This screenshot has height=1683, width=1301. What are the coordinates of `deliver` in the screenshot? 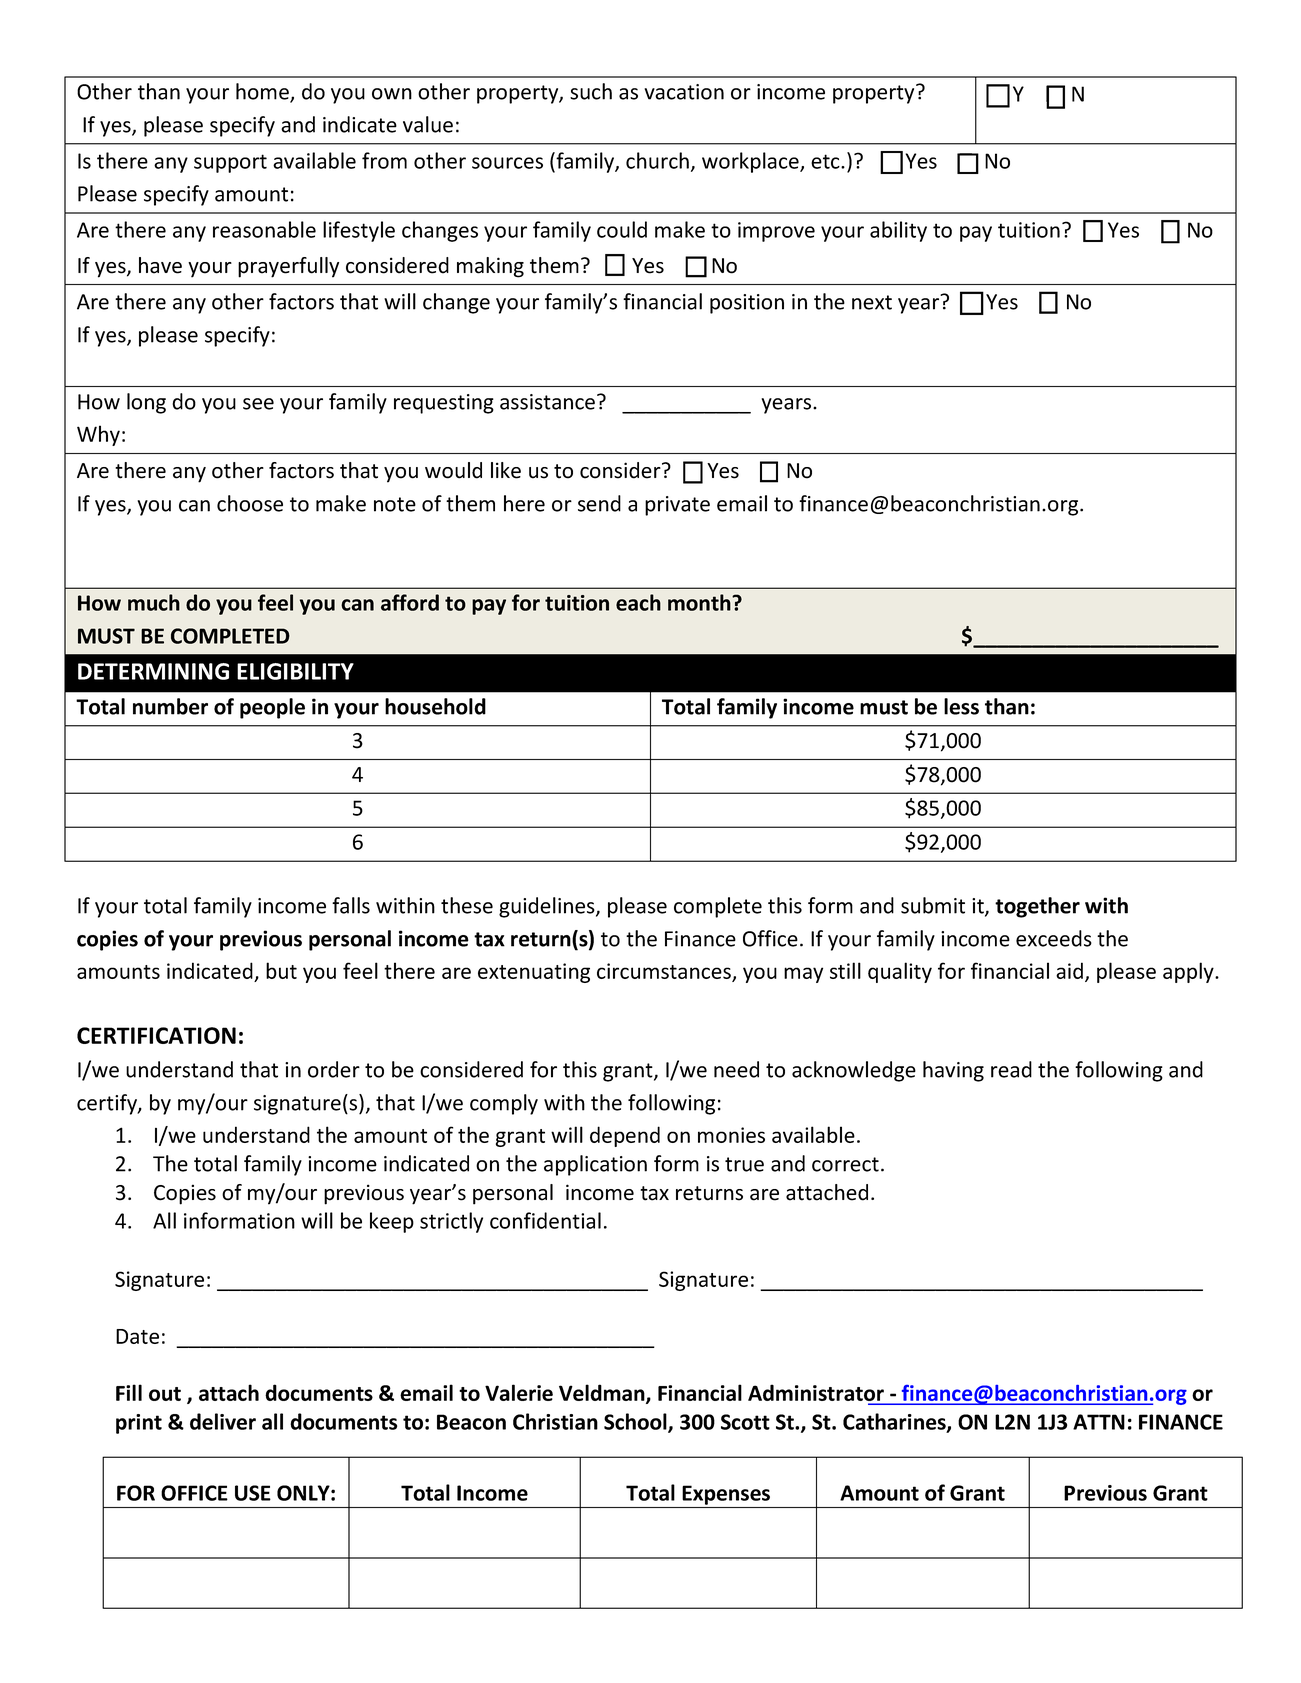 It's located at (223, 1421).
